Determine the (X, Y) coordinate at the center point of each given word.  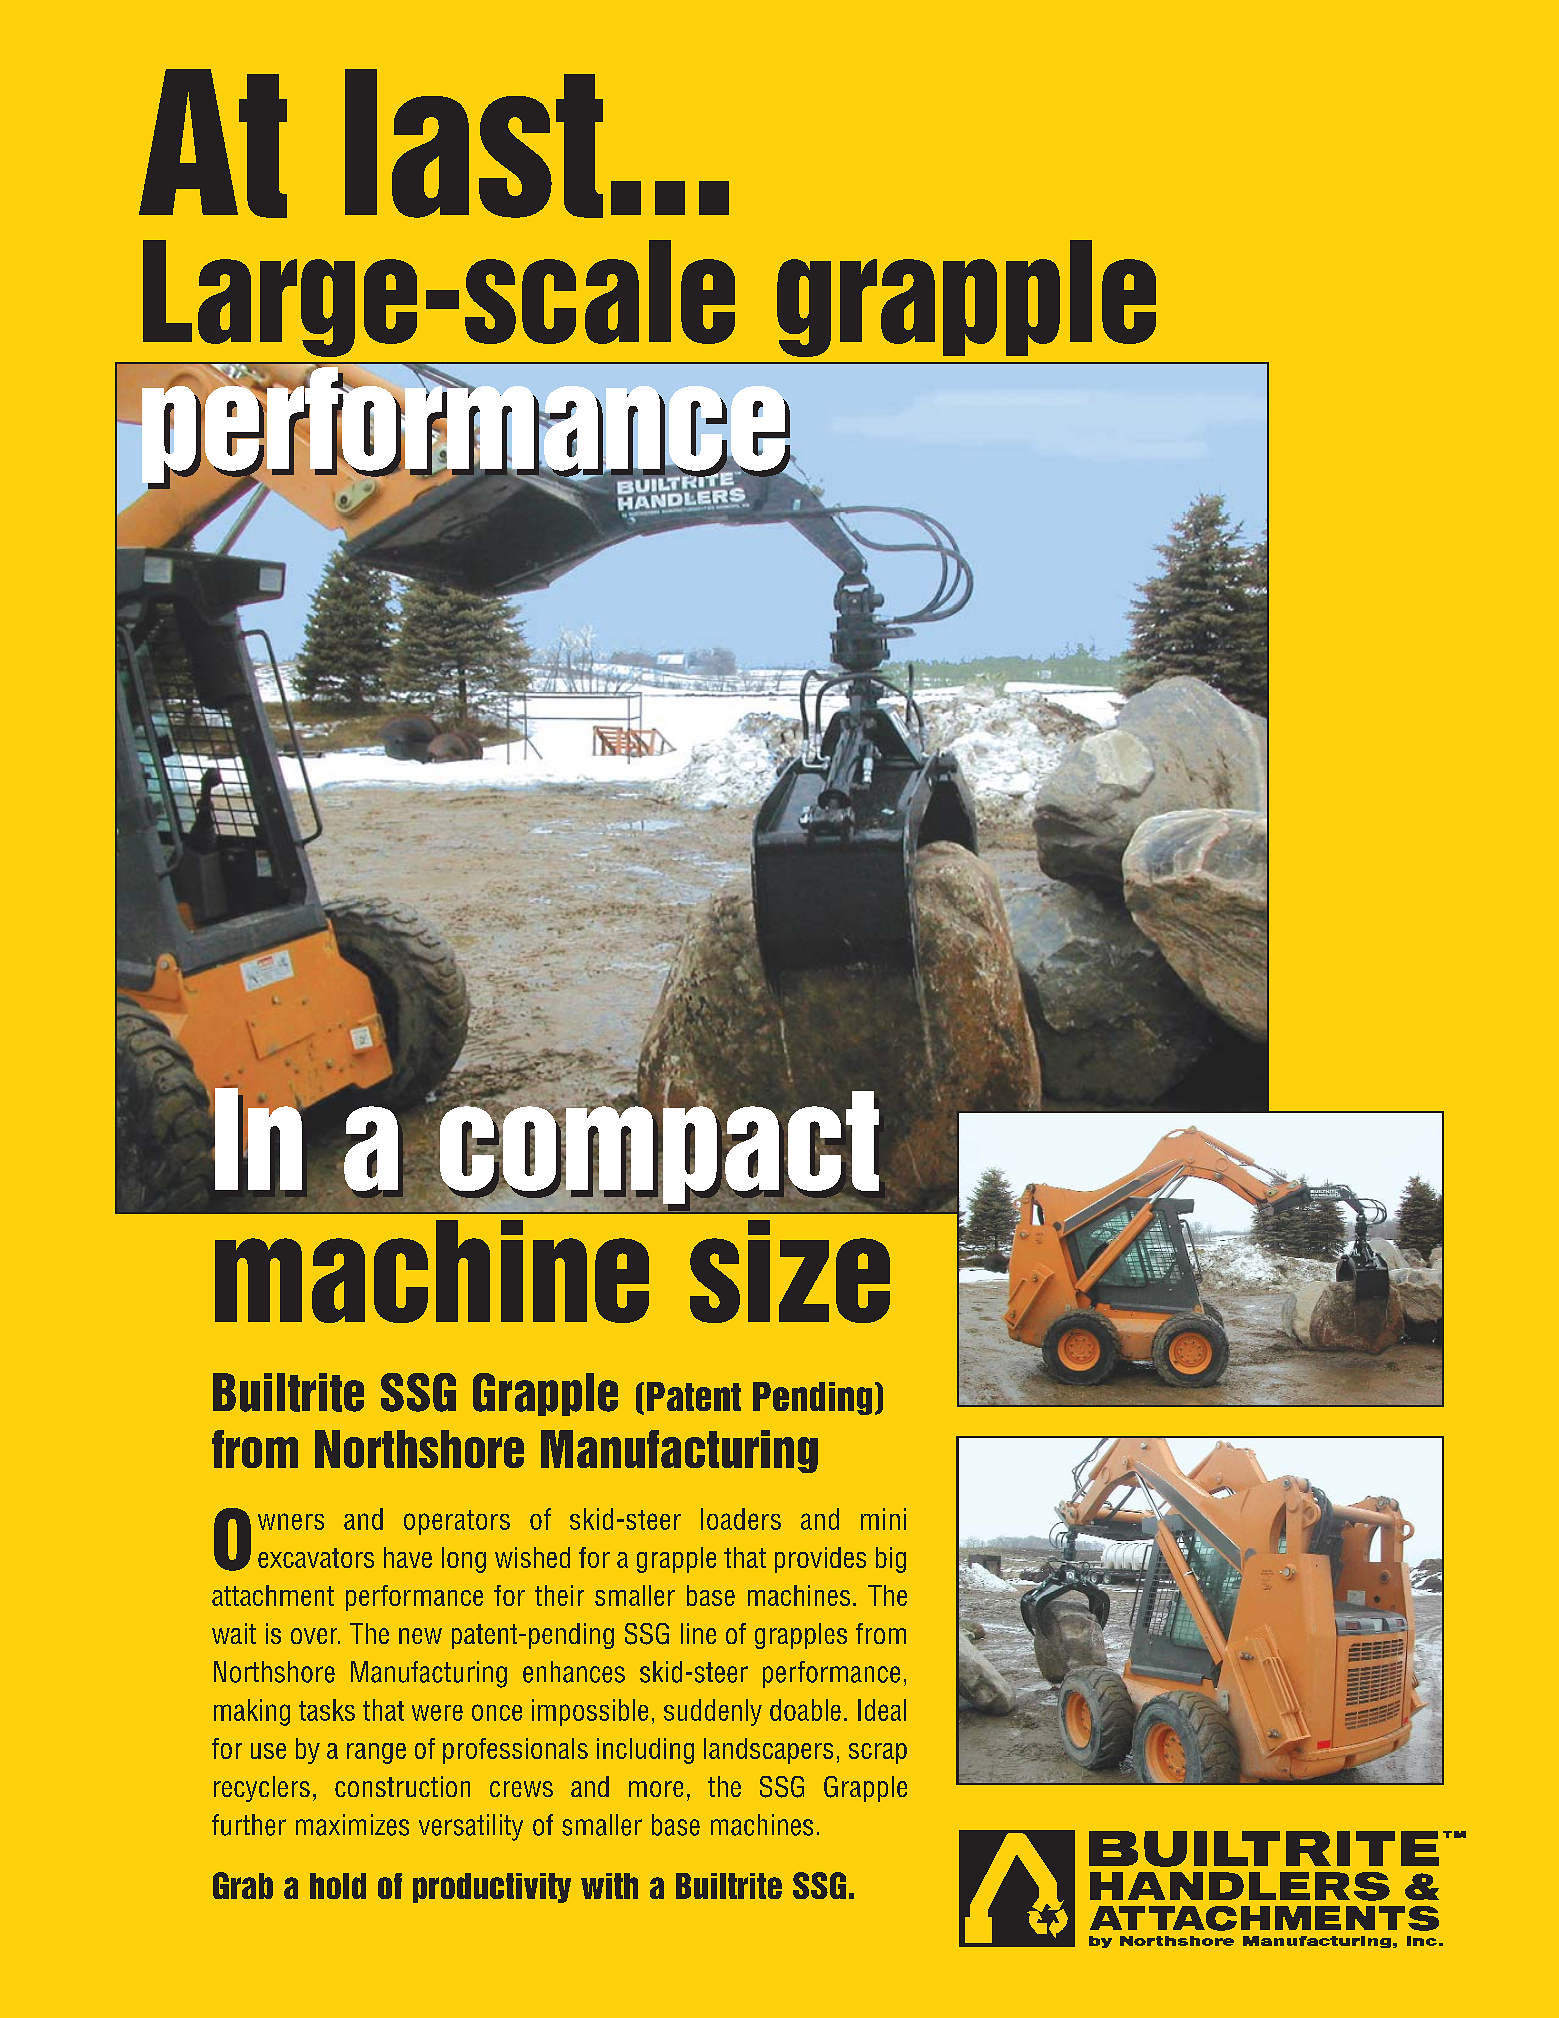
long (464, 1560)
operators (457, 1522)
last (474, 143)
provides (820, 1560)
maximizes (352, 1825)
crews (521, 1789)
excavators (316, 1558)
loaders (741, 1519)
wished (532, 1557)
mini (883, 1519)
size (790, 1271)
